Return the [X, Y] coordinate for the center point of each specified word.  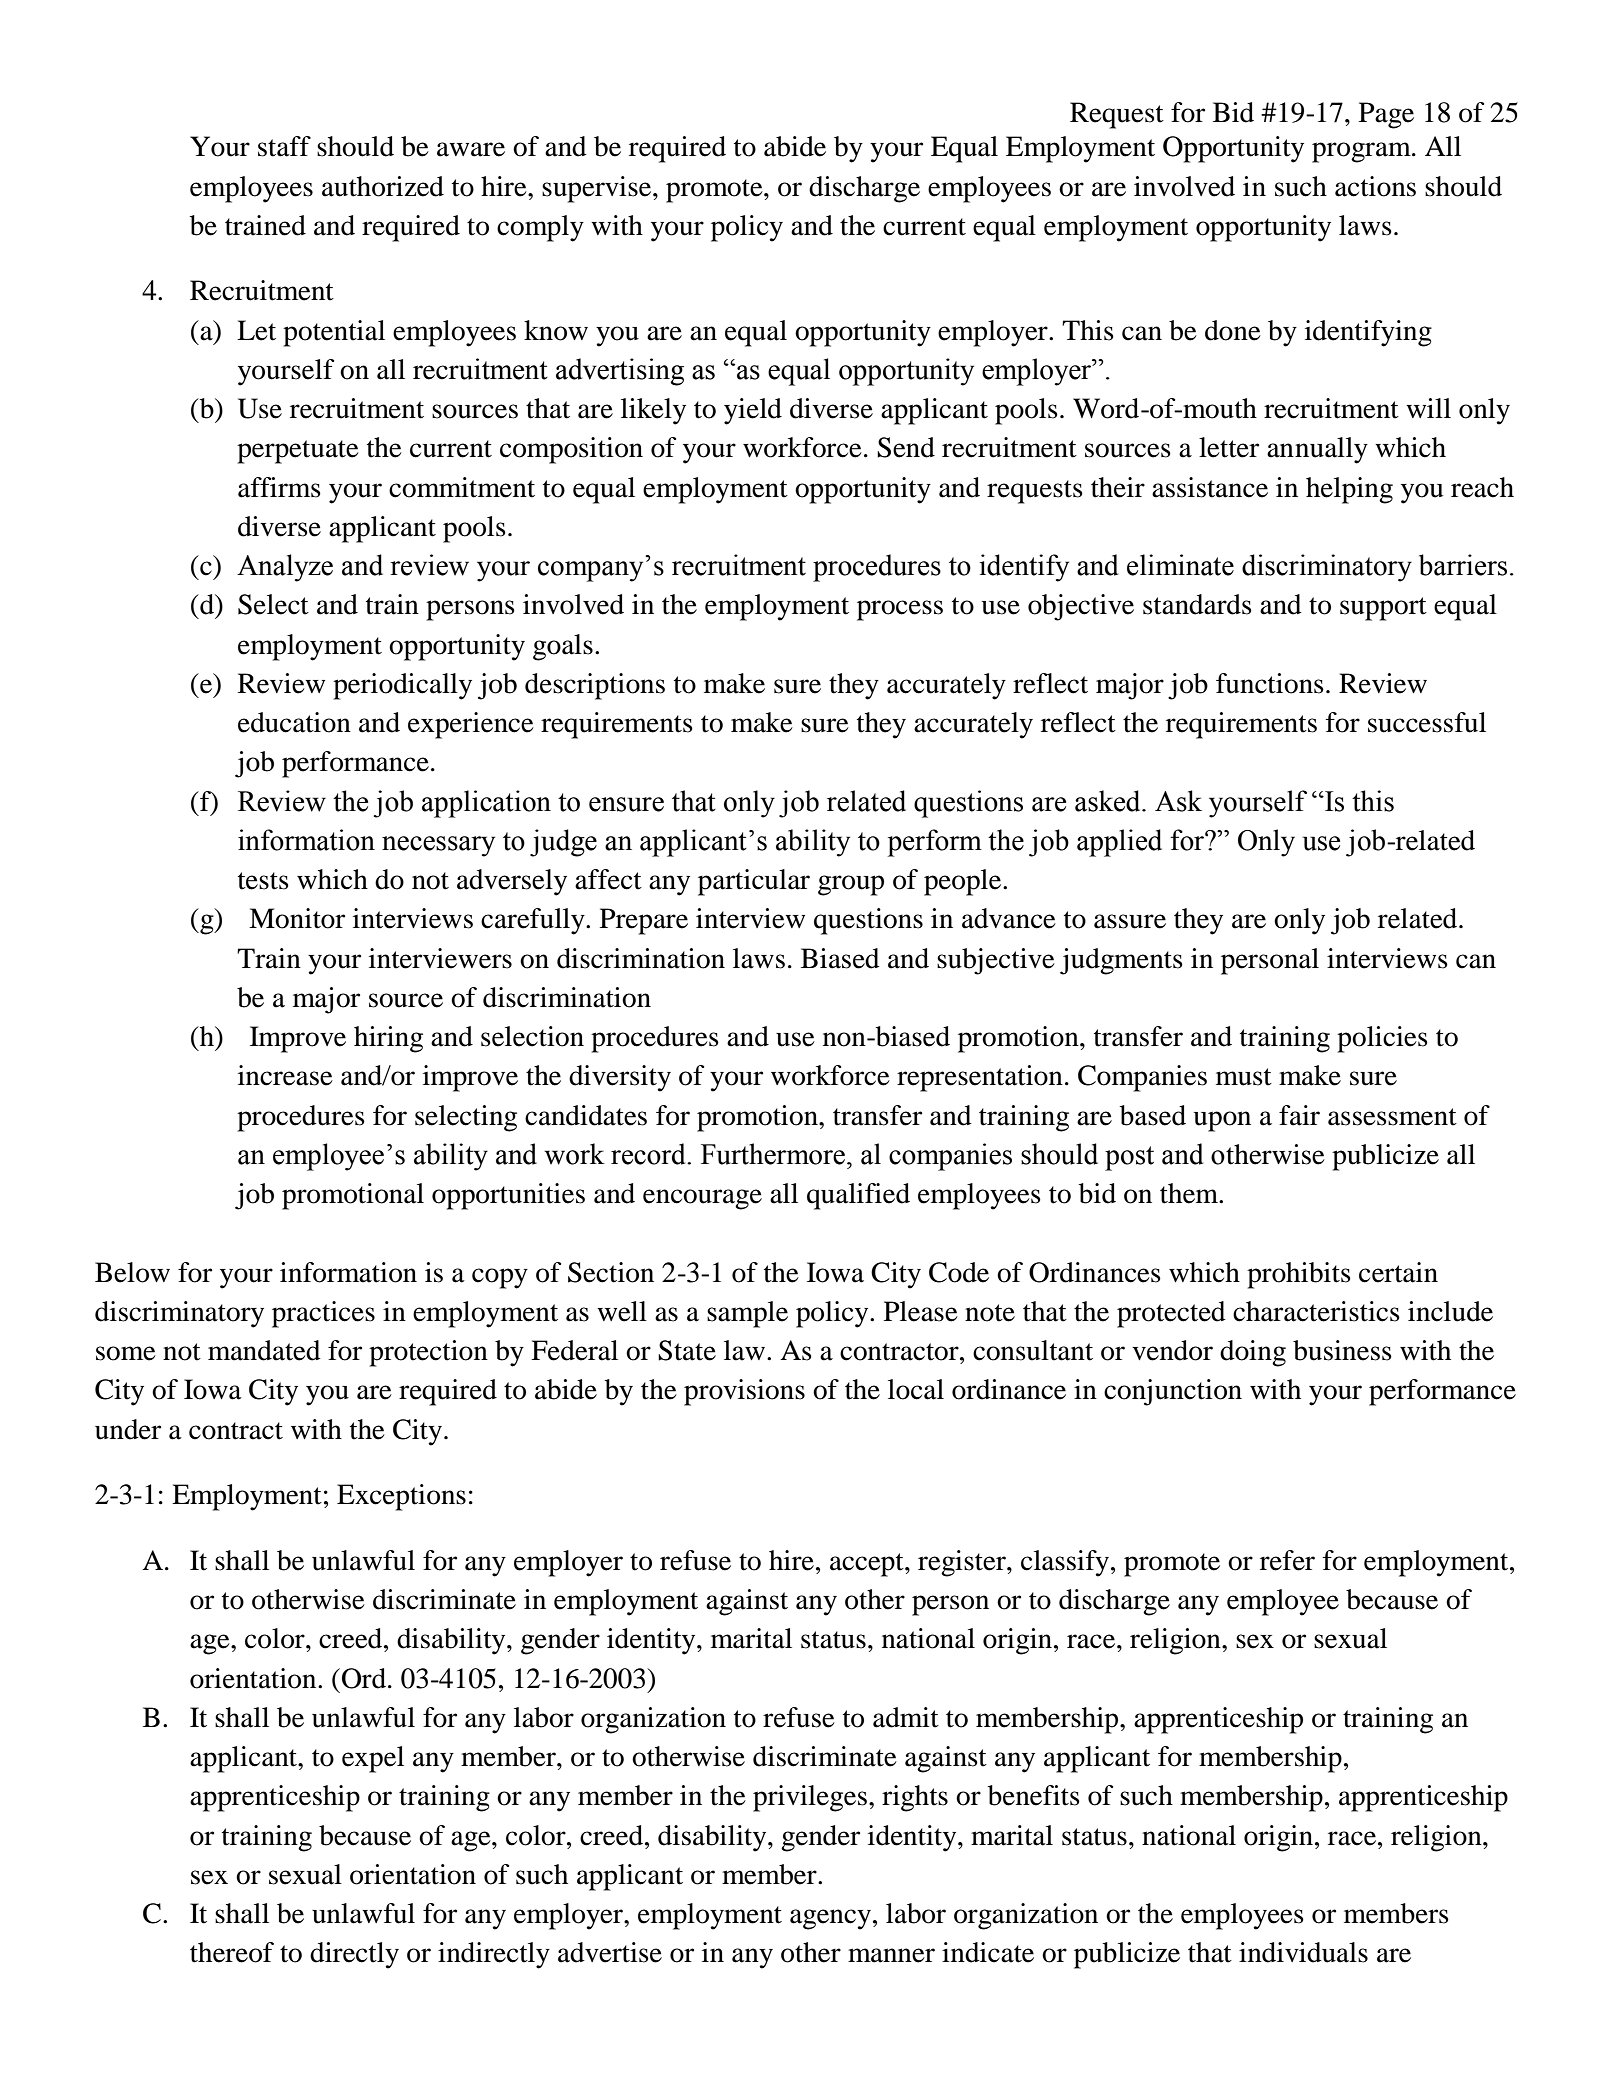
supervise [596, 189]
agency [830, 1919]
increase [285, 1075]
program [1362, 152]
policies [1382, 1039]
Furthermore [774, 1154]
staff [284, 146]
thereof [232, 1952]
